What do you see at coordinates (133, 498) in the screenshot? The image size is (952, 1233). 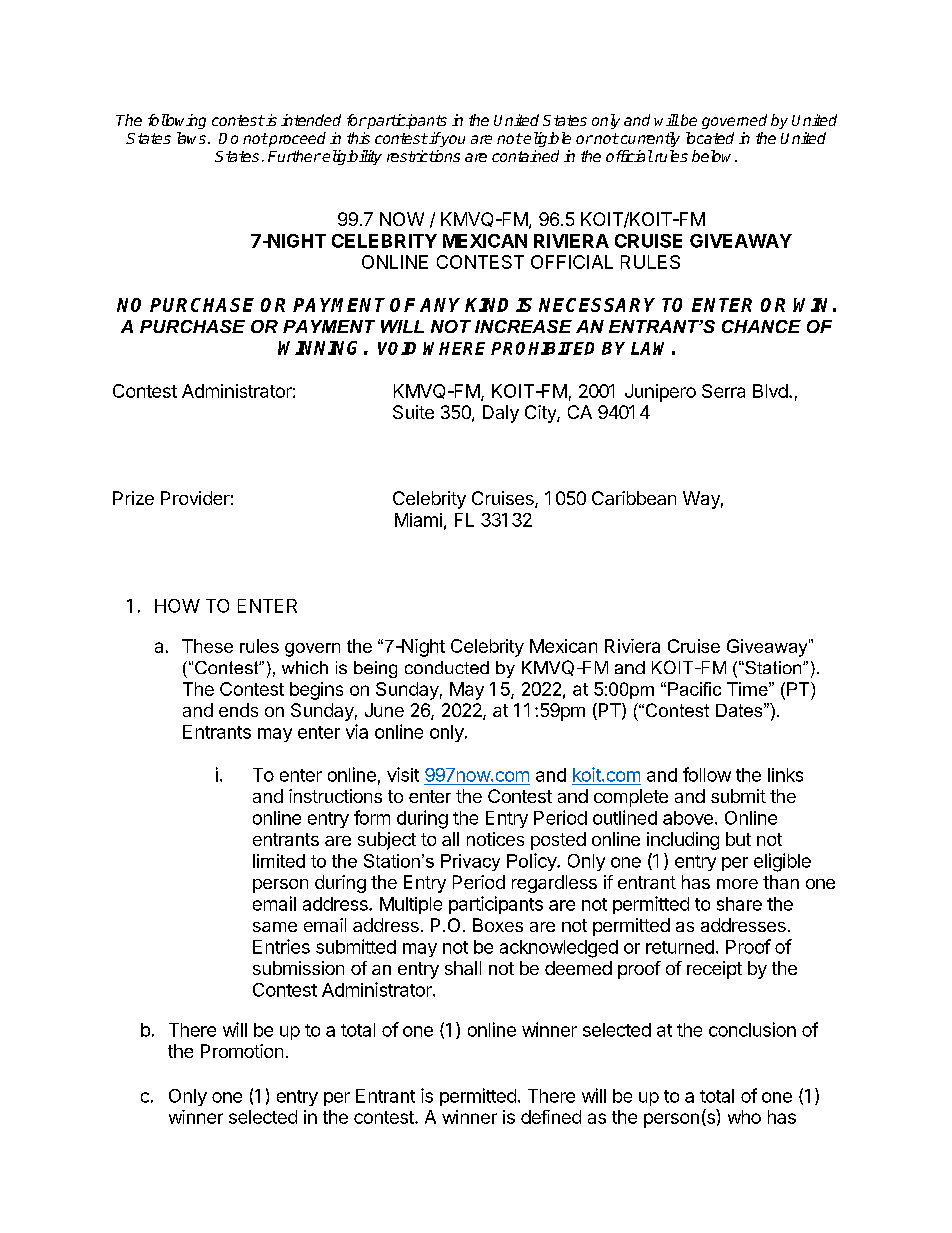 I see `Prize` at bounding box center [133, 498].
